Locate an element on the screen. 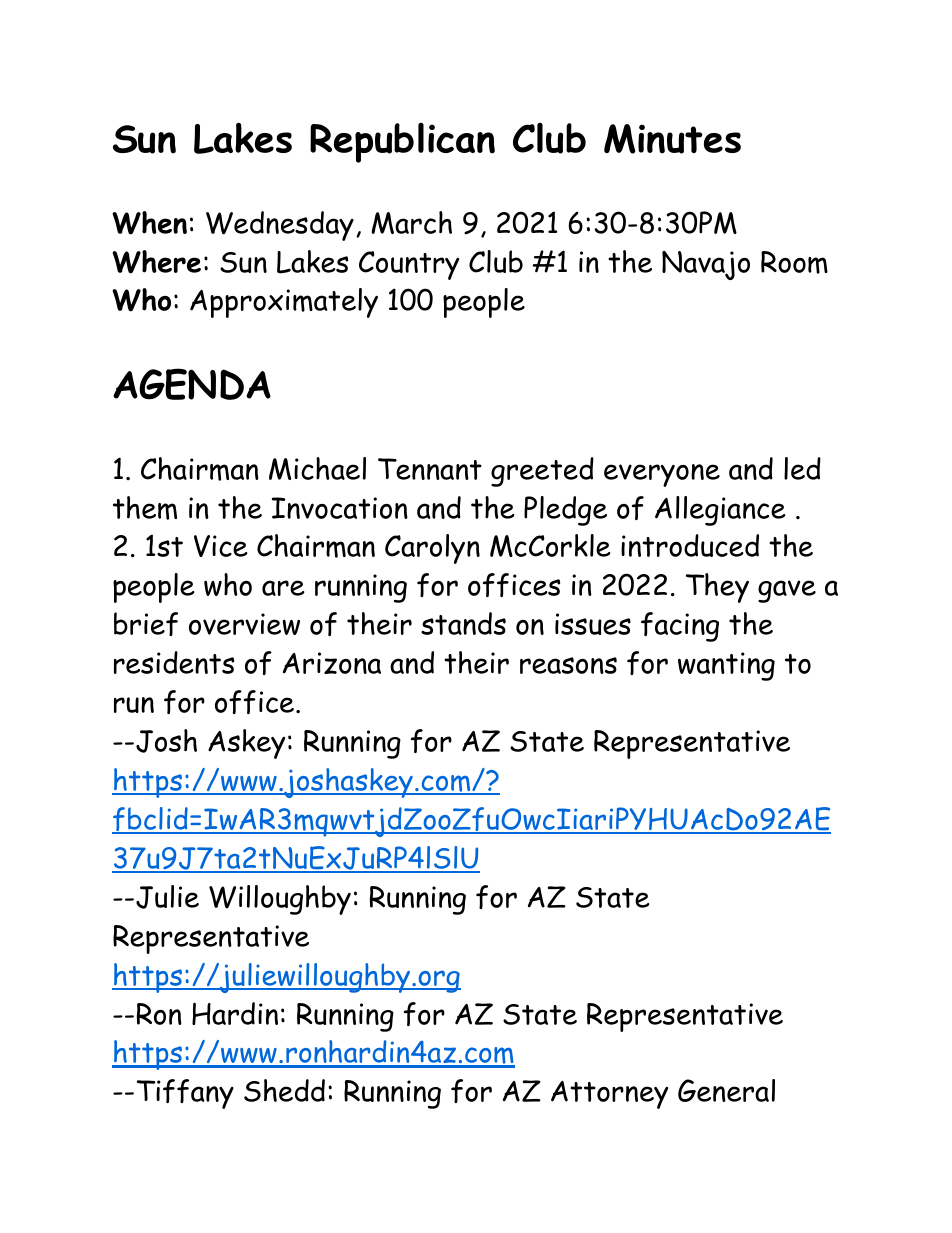  stands is located at coordinates (463, 623).
